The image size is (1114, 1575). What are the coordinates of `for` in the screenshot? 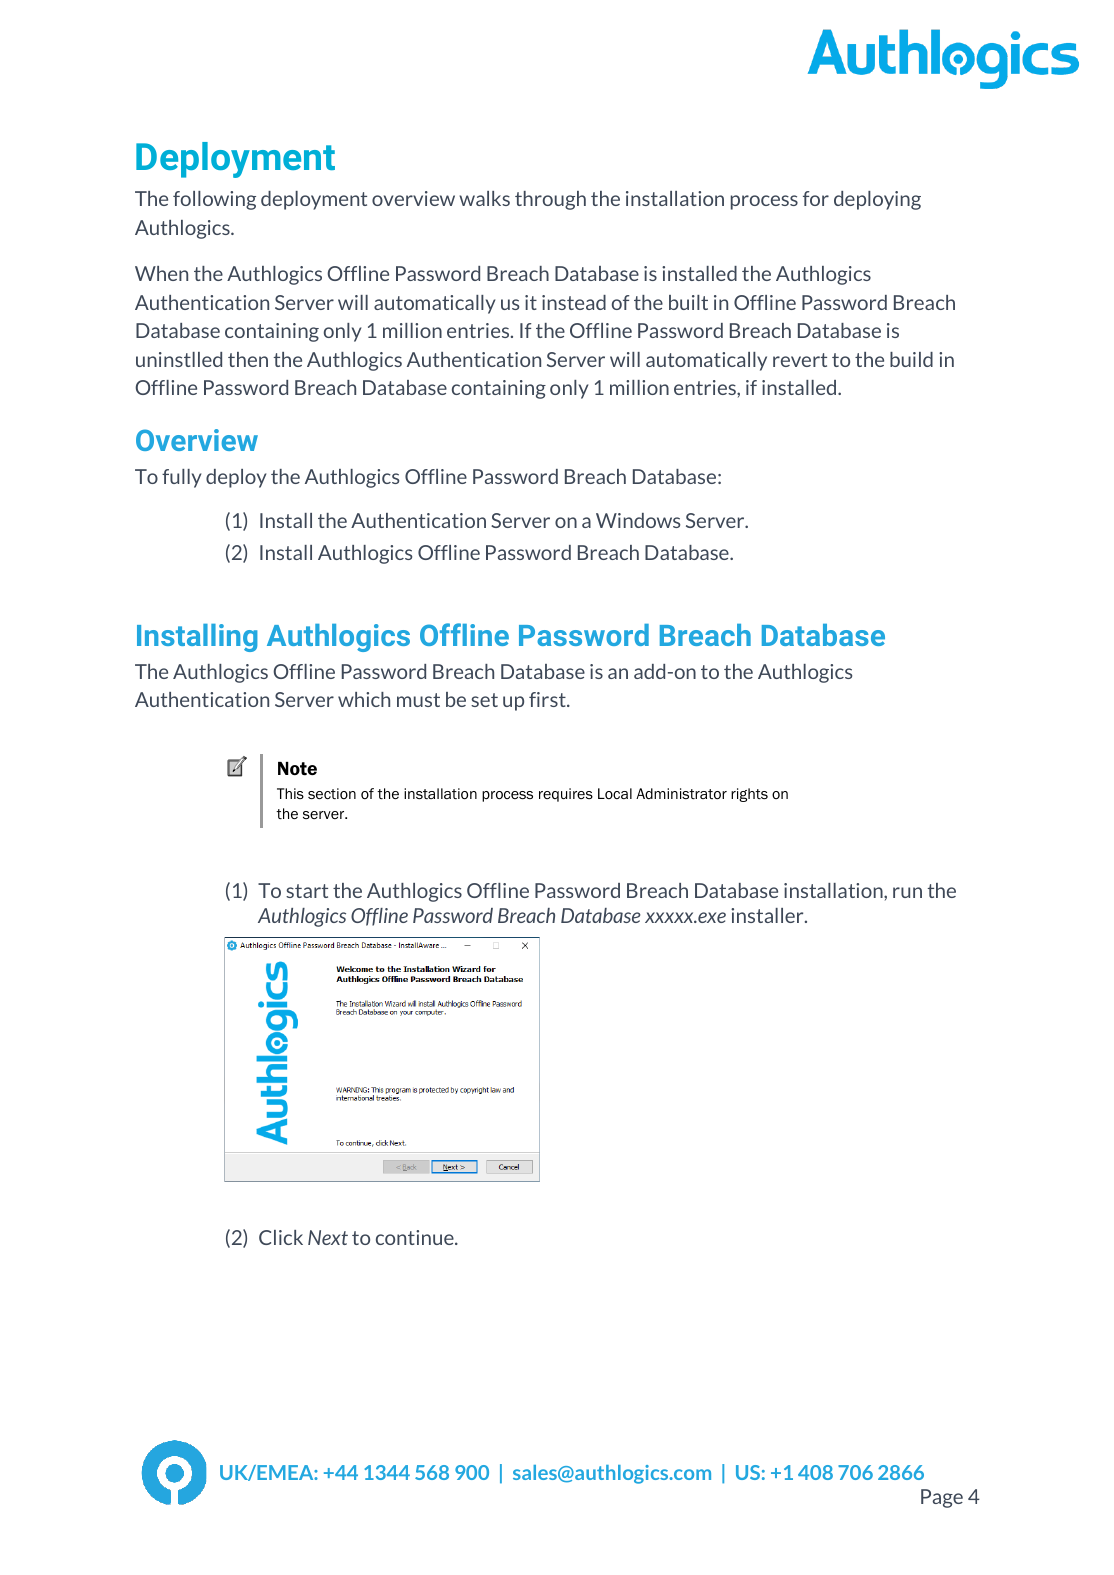 It's located at (816, 198).
